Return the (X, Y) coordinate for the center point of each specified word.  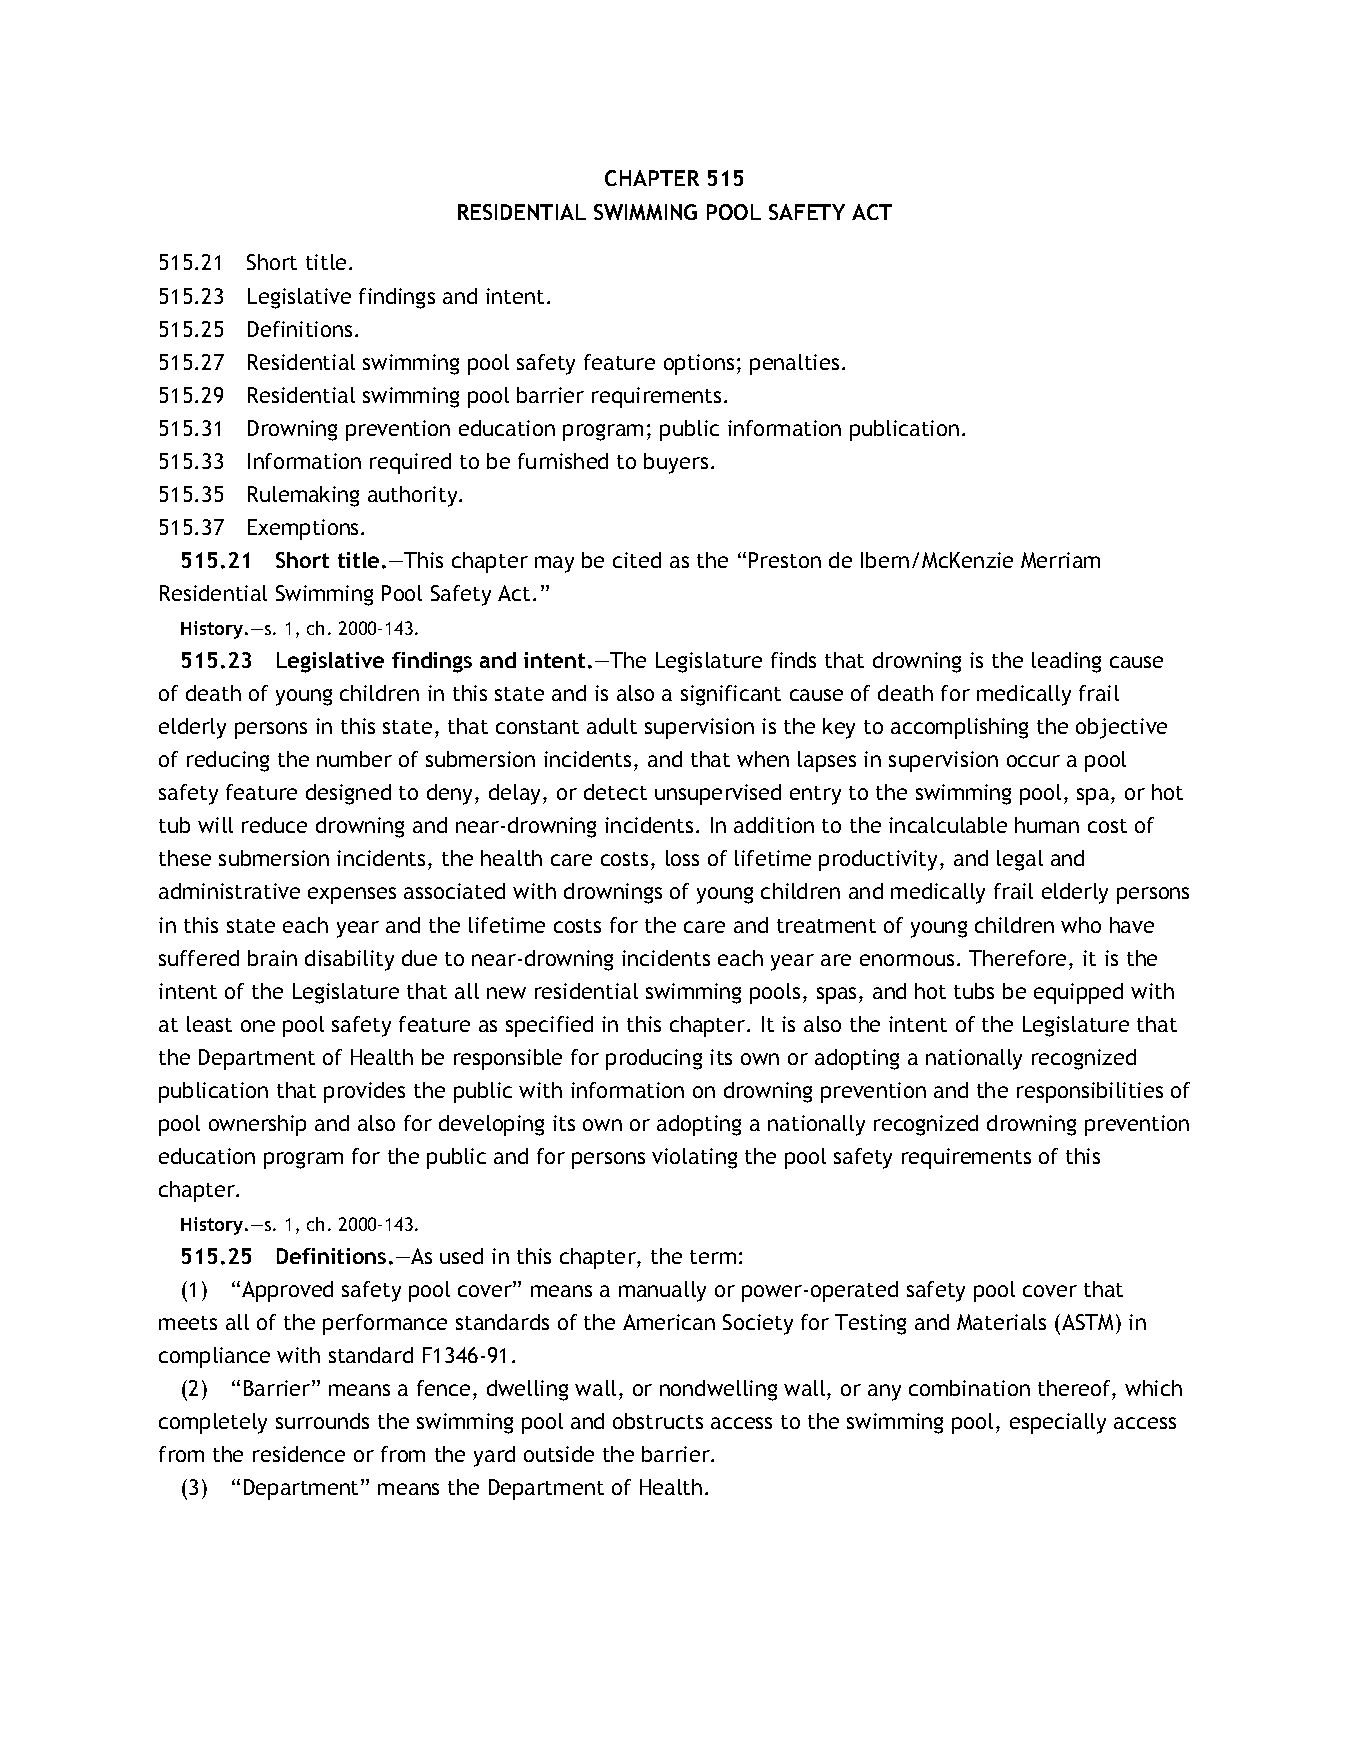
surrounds (322, 1421)
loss (682, 858)
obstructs (658, 1421)
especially (1058, 1423)
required (410, 463)
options (699, 364)
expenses (352, 895)
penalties (794, 364)
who (1081, 925)
